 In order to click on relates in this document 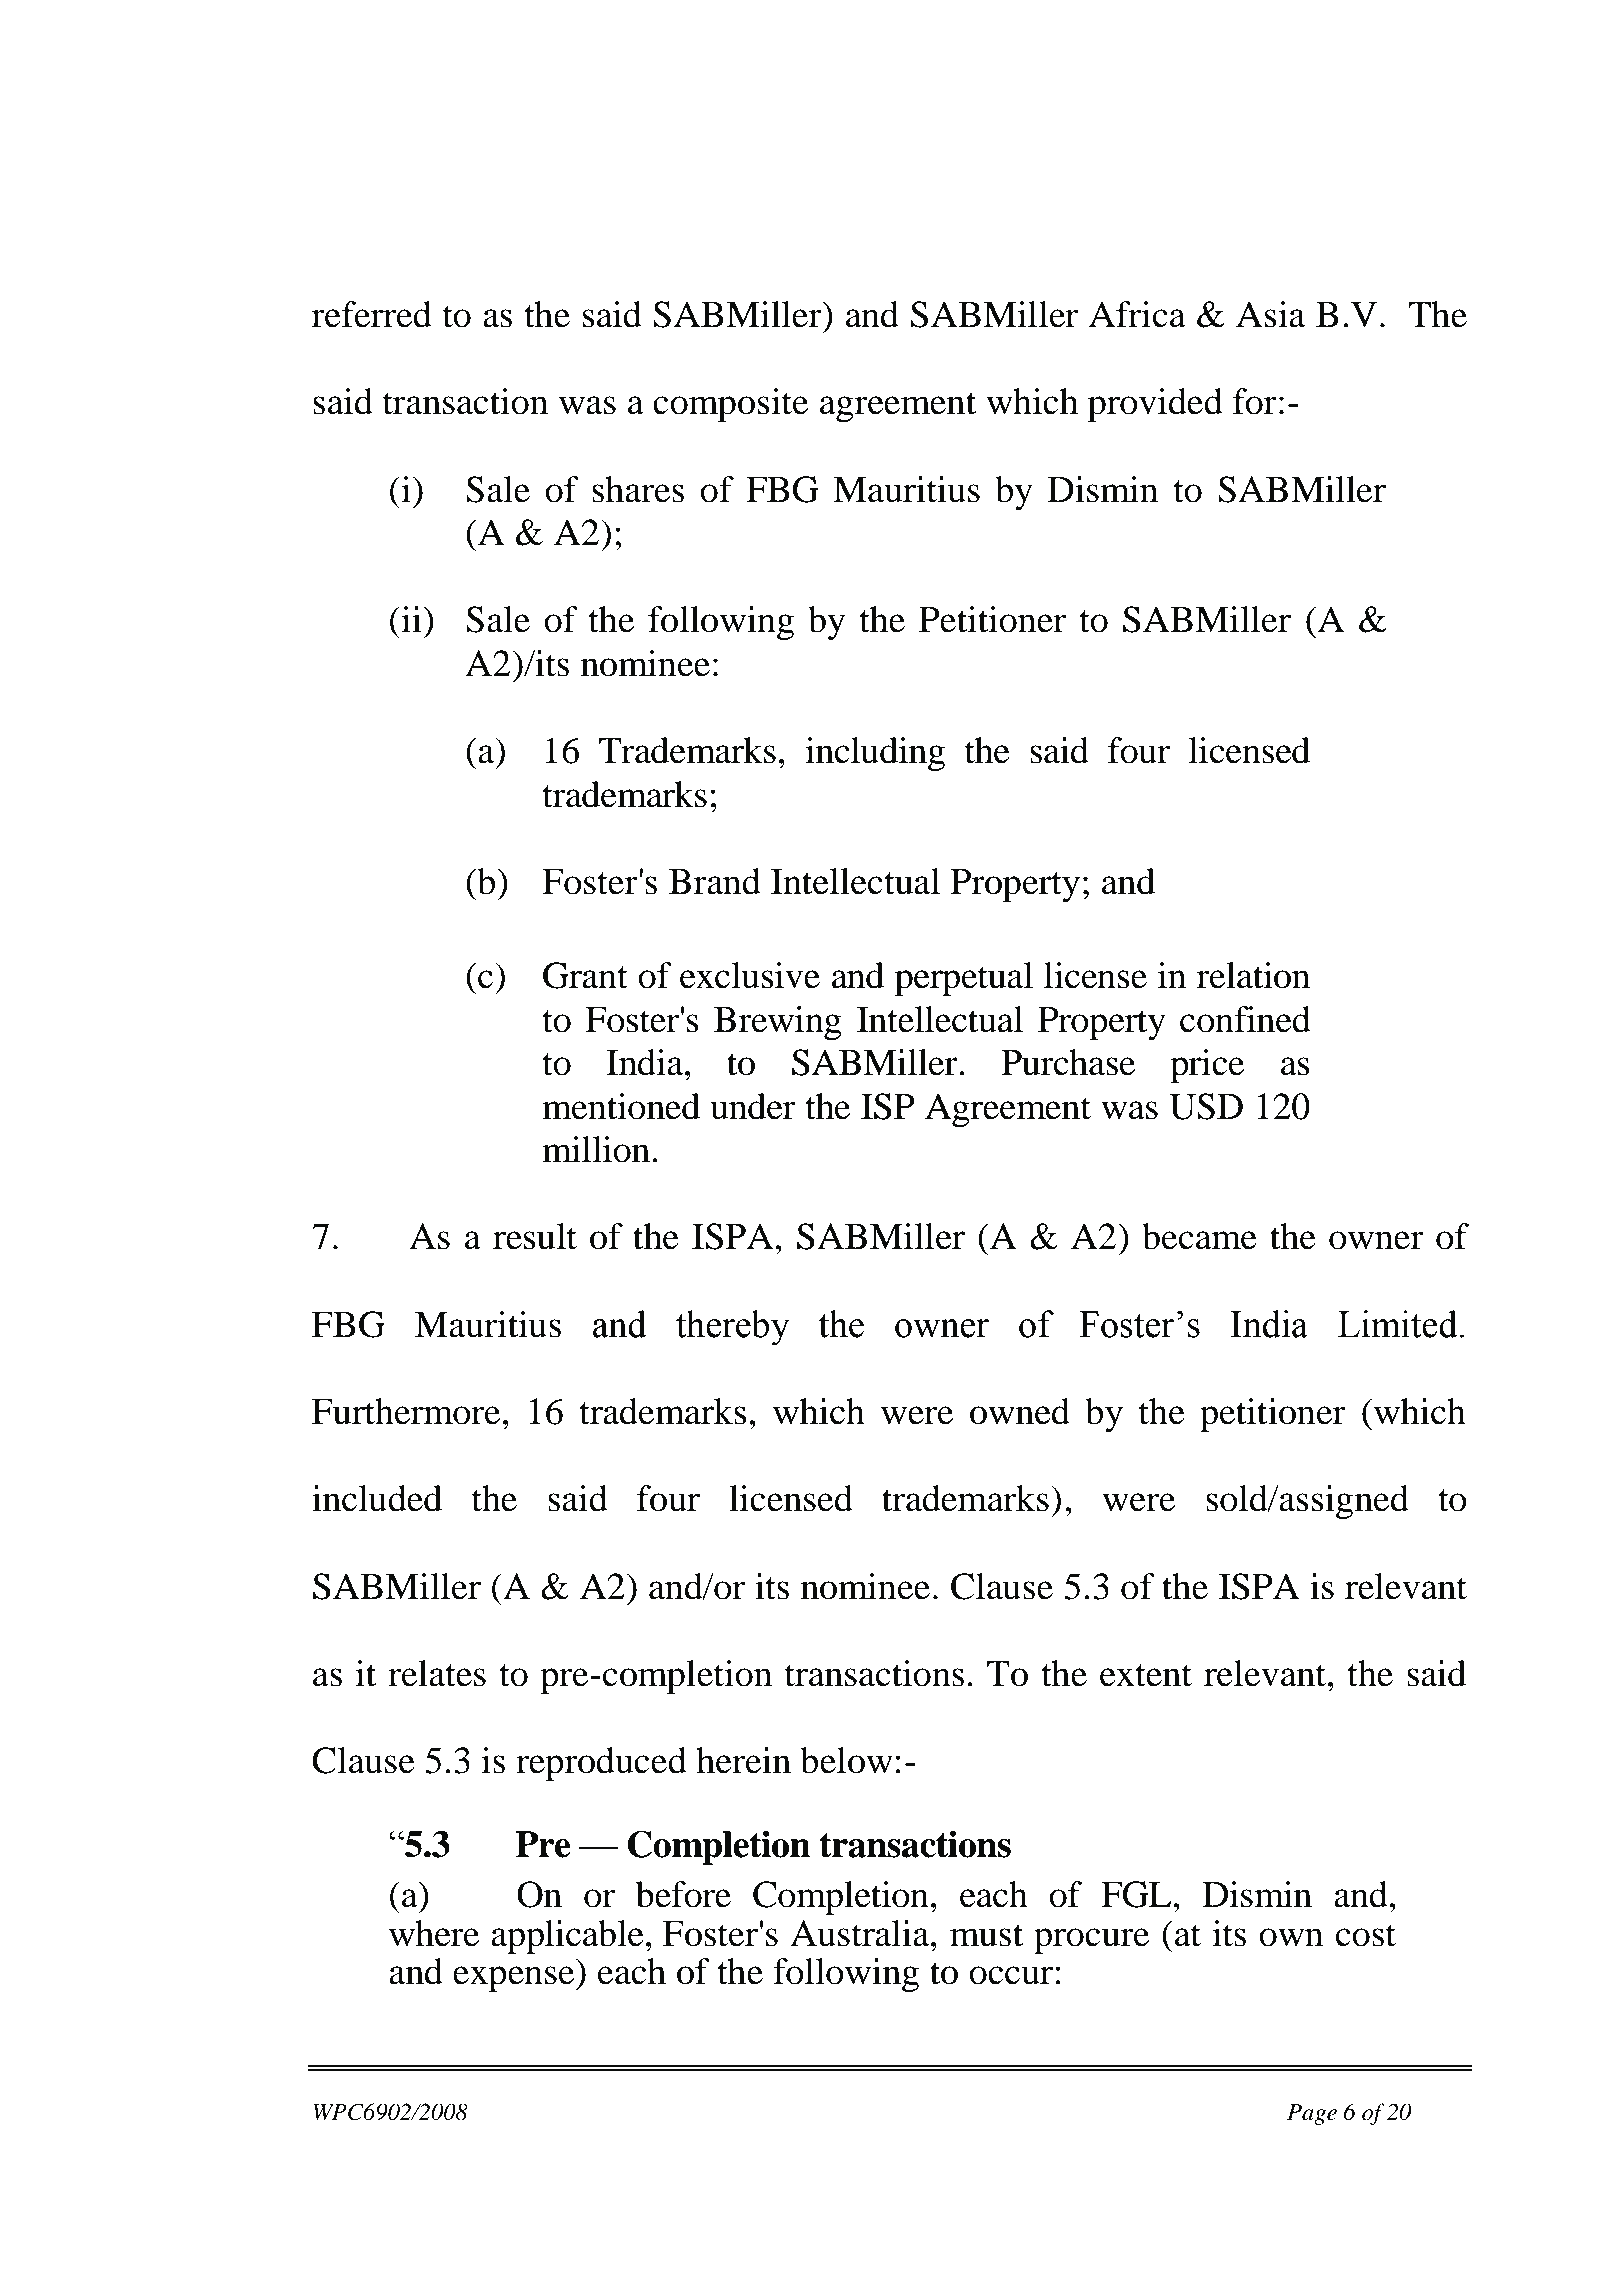, I will do `click(437, 1673)`.
